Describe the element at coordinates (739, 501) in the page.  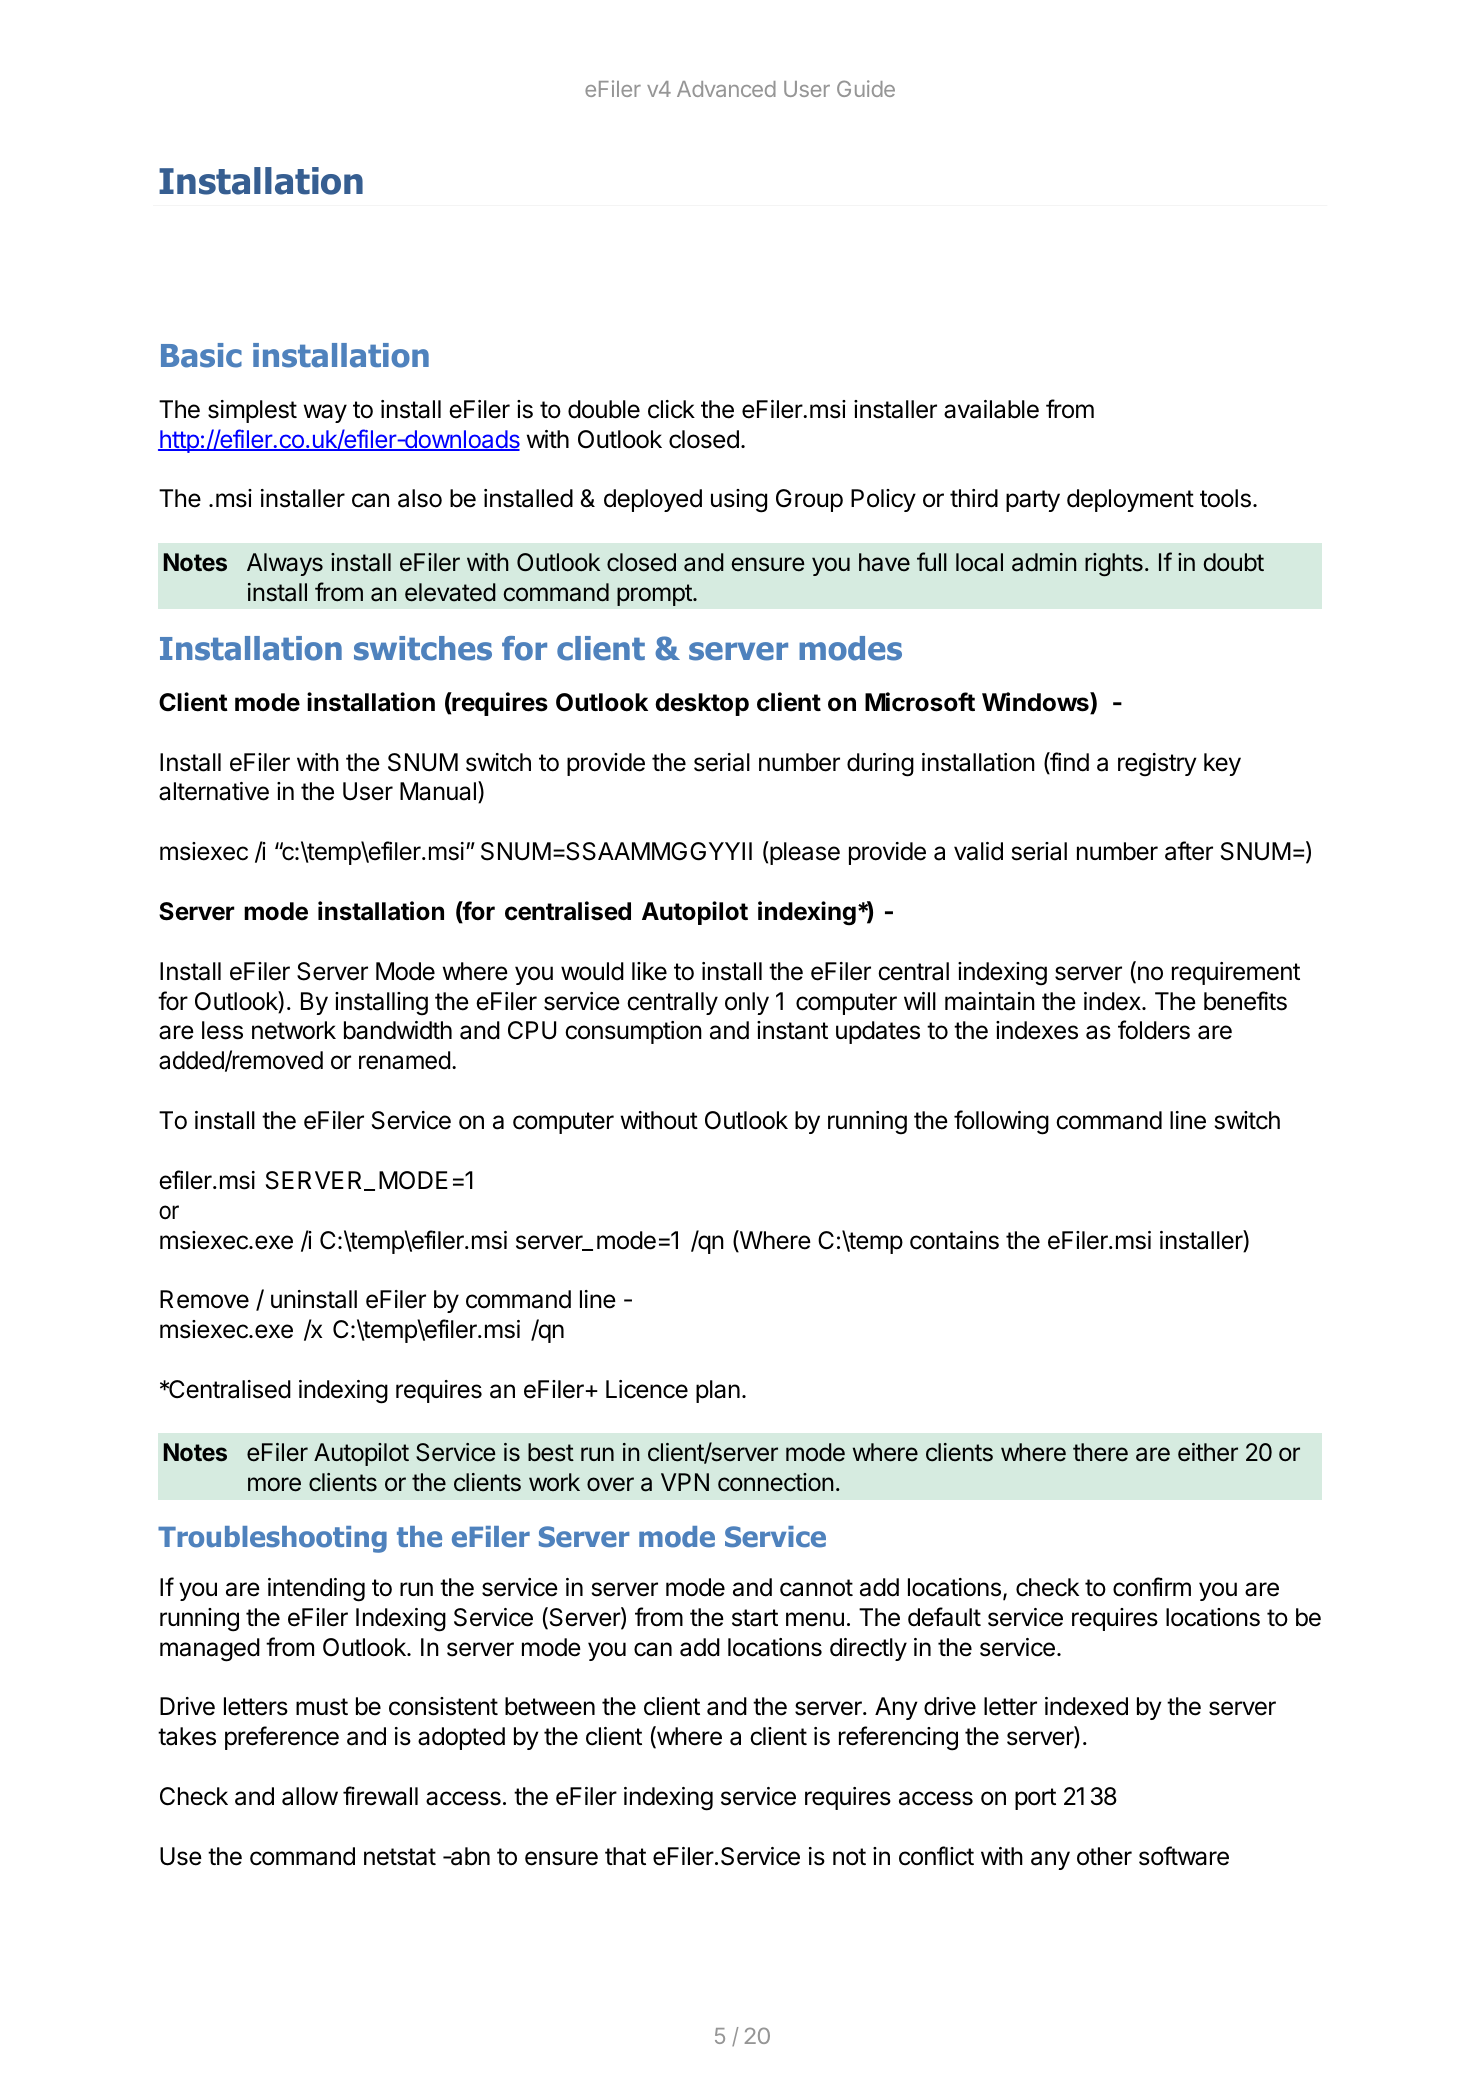
I see `using` at that location.
